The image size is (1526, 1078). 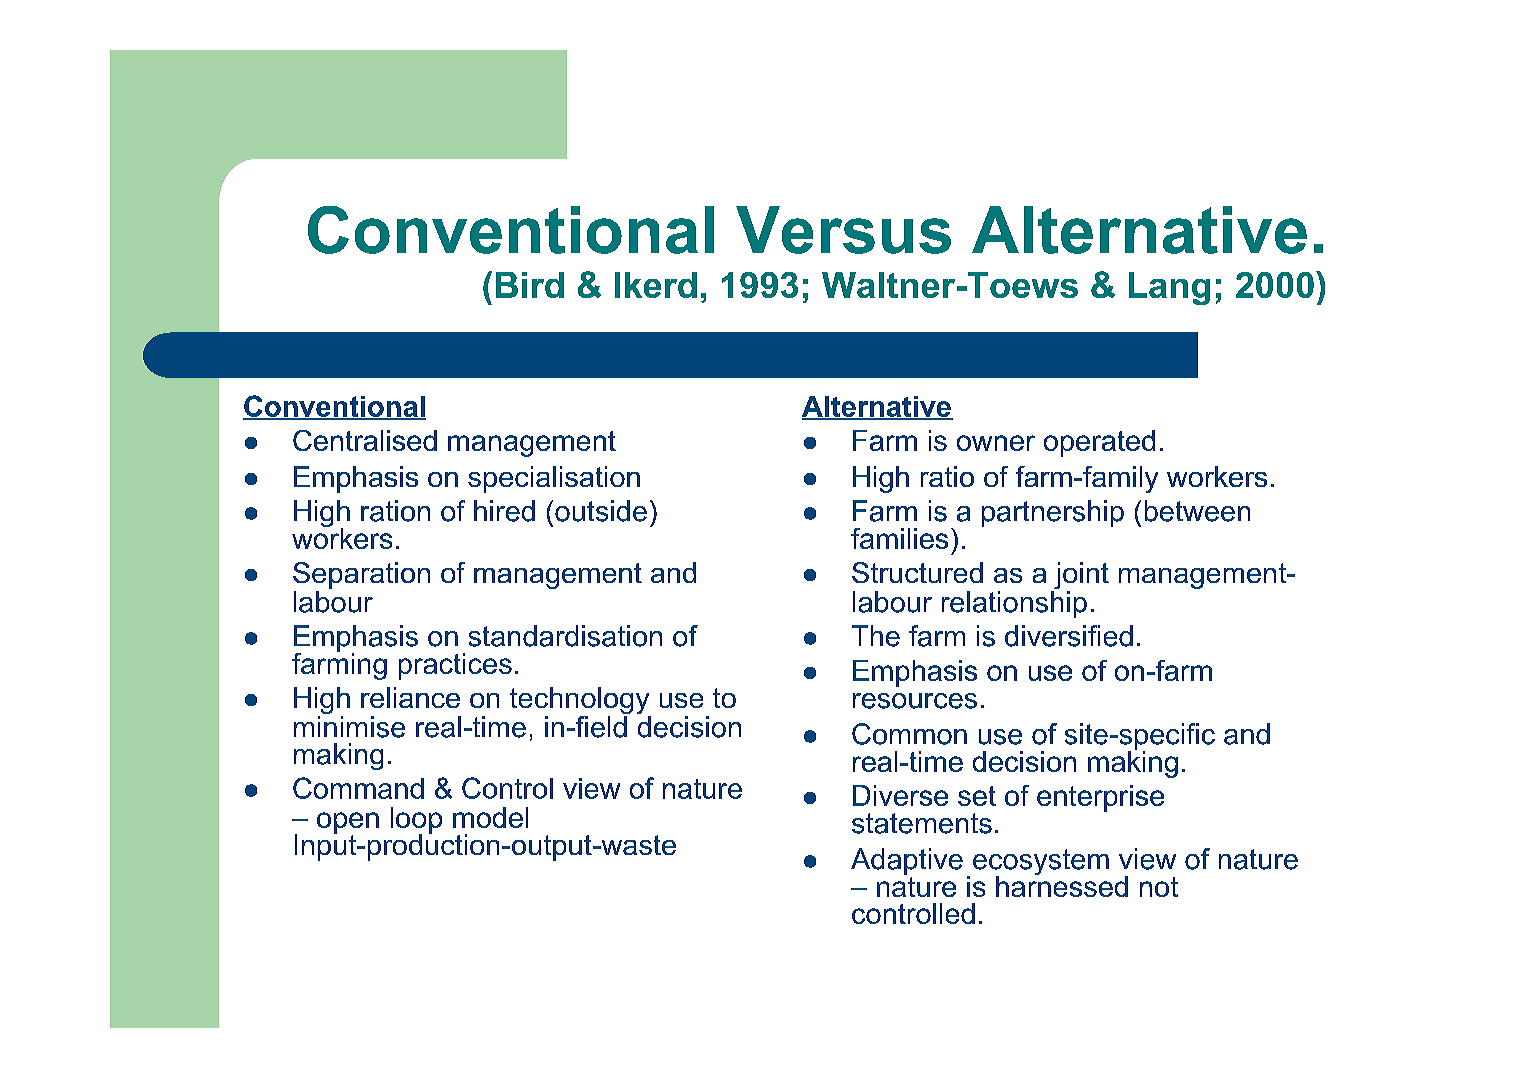 I want to click on Versus, so click(x=843, y=230).
